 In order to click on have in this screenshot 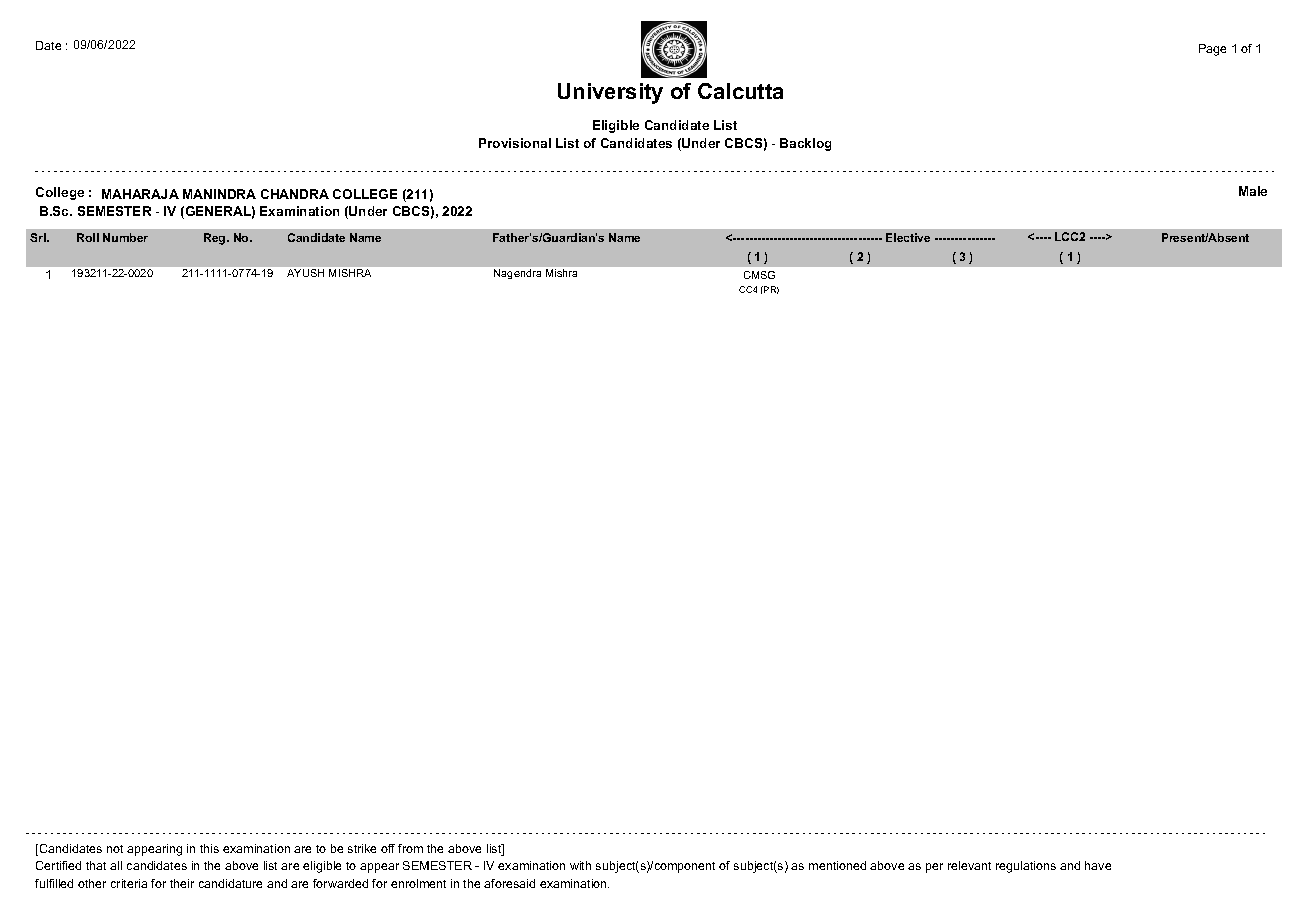, I will do `click(1098, 865)`.
